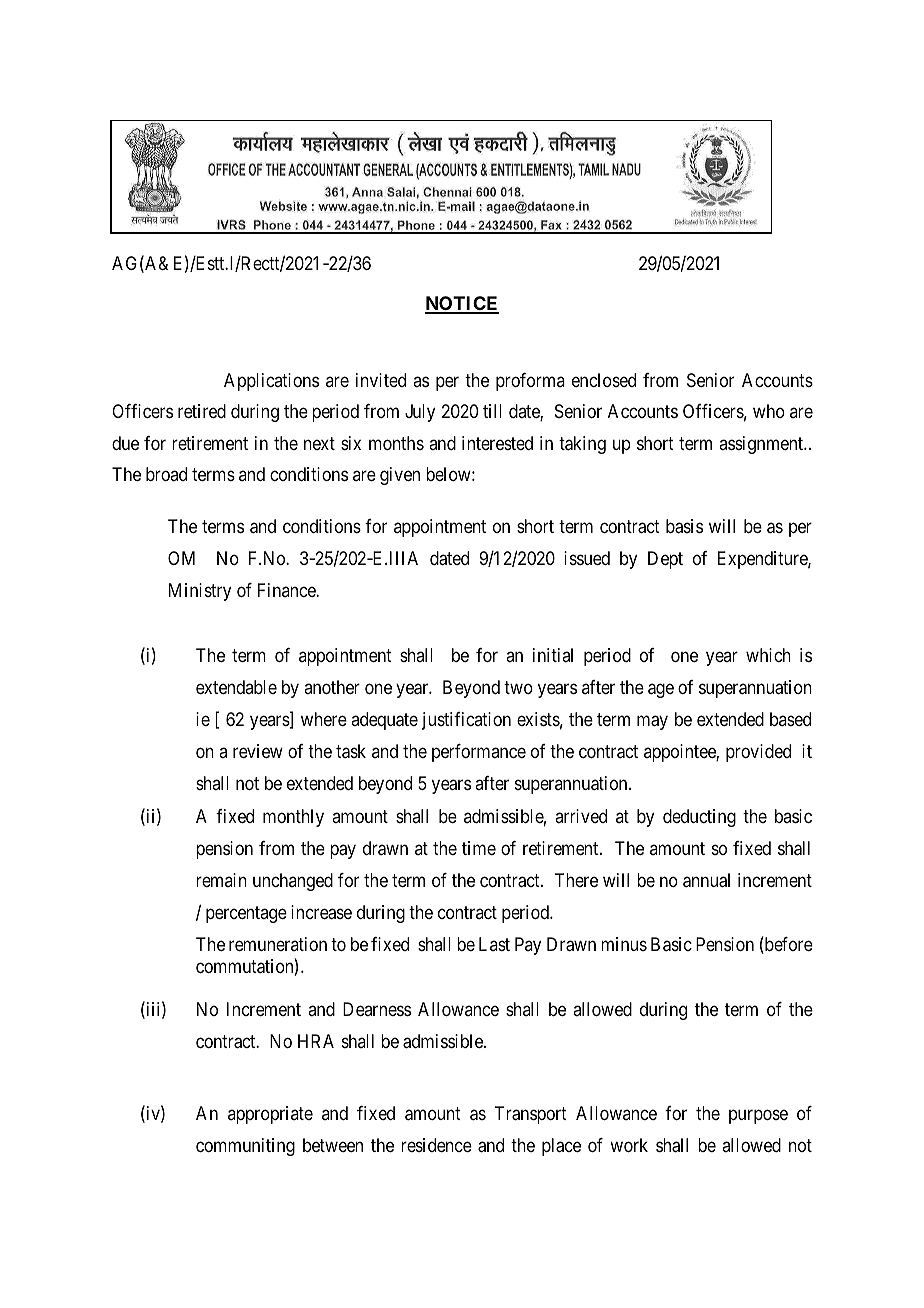 This screenshot has height=1308, width=924. What do you see at coordinates (236, 687) in the screenshot?
I see `extendable` at bounding box center [236, 687].
